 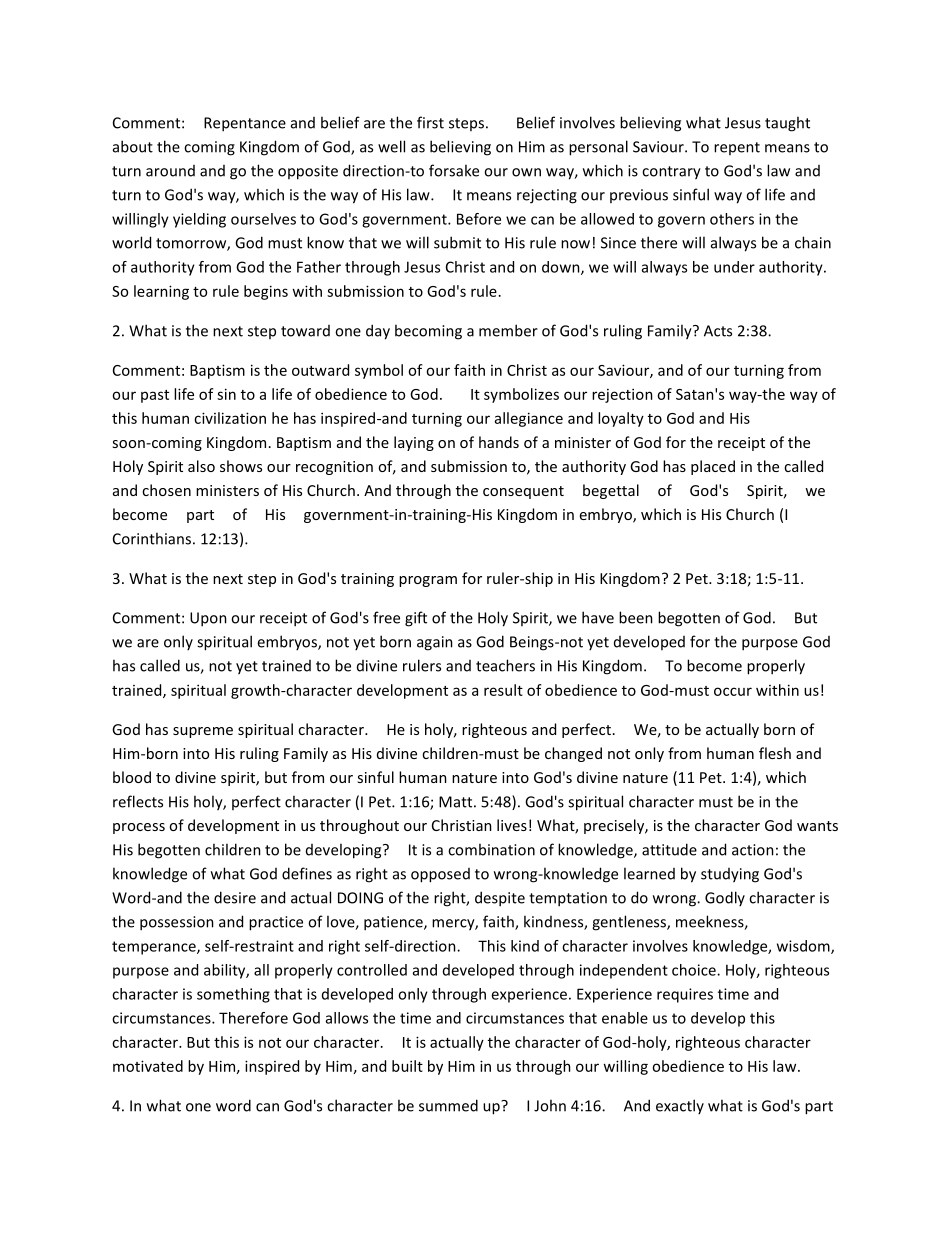 I want to click on around, so click(x=170, y=171).
